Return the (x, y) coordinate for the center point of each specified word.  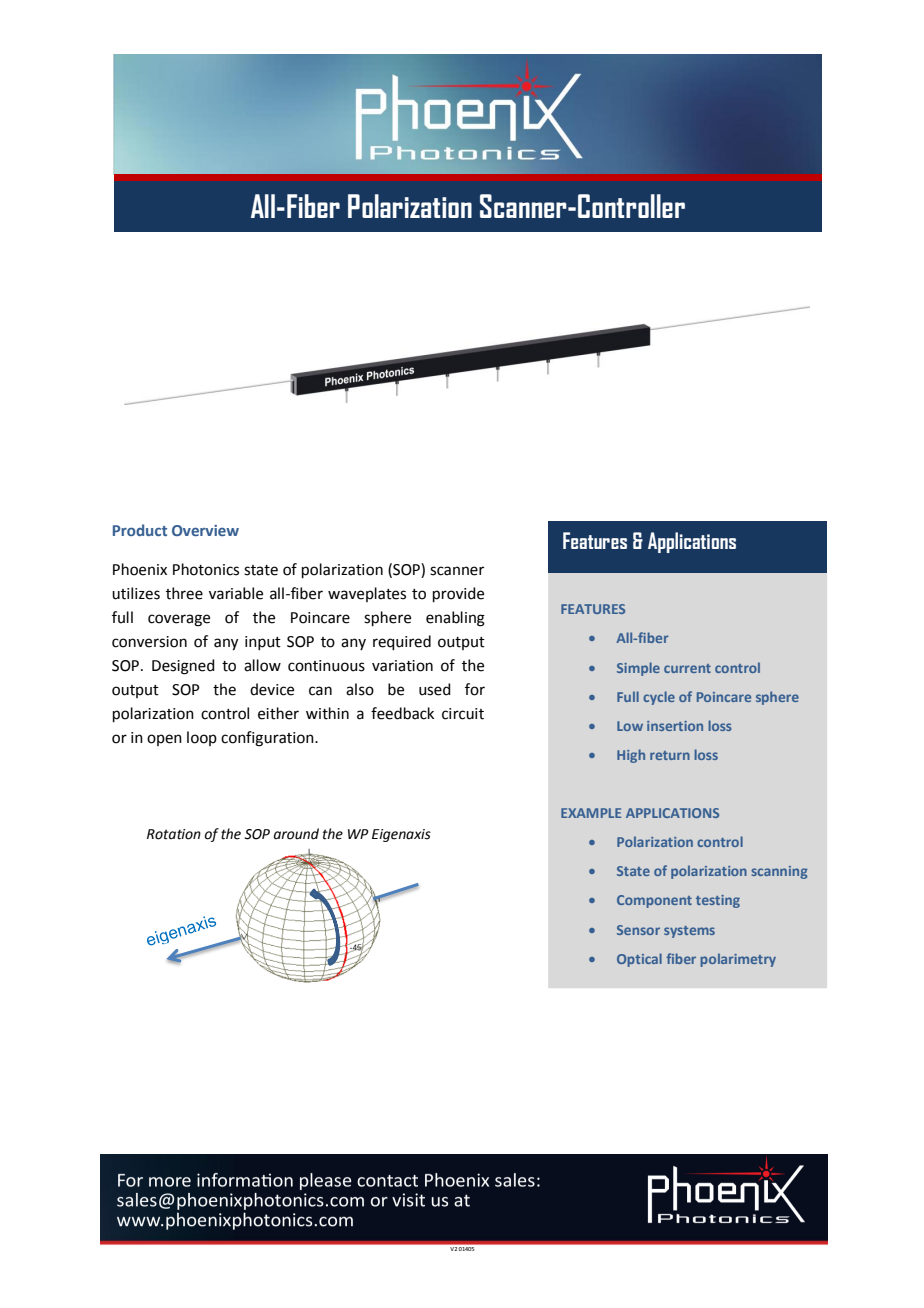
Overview (205, 530)
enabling (455, 619)
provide (458, 594)
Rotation (174, 834)
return (670, 755)
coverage (179, 620)
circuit (463, 714)
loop (202, 738)
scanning (779, 872)
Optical (639, 960)
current (687, 668)
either (278, 713)
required (402, 642)
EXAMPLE (591, 813)
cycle (659, 698)
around (296, 834)
